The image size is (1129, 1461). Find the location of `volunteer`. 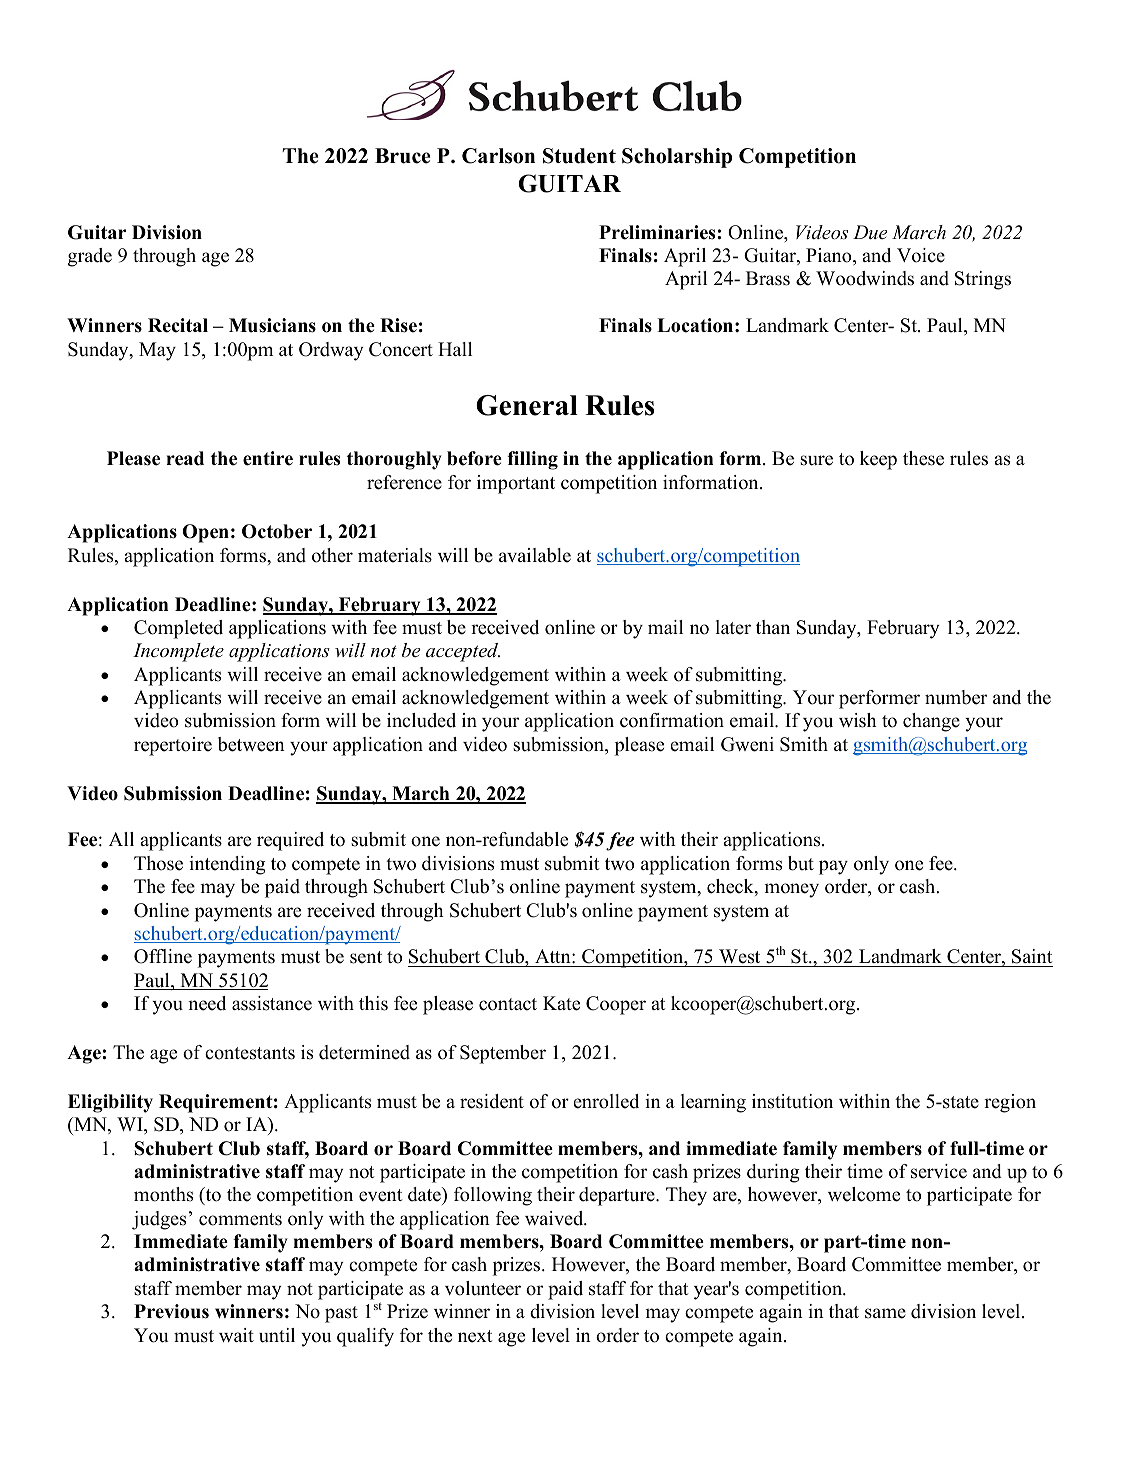

volunteer is located at coordinates (483, 1288).
